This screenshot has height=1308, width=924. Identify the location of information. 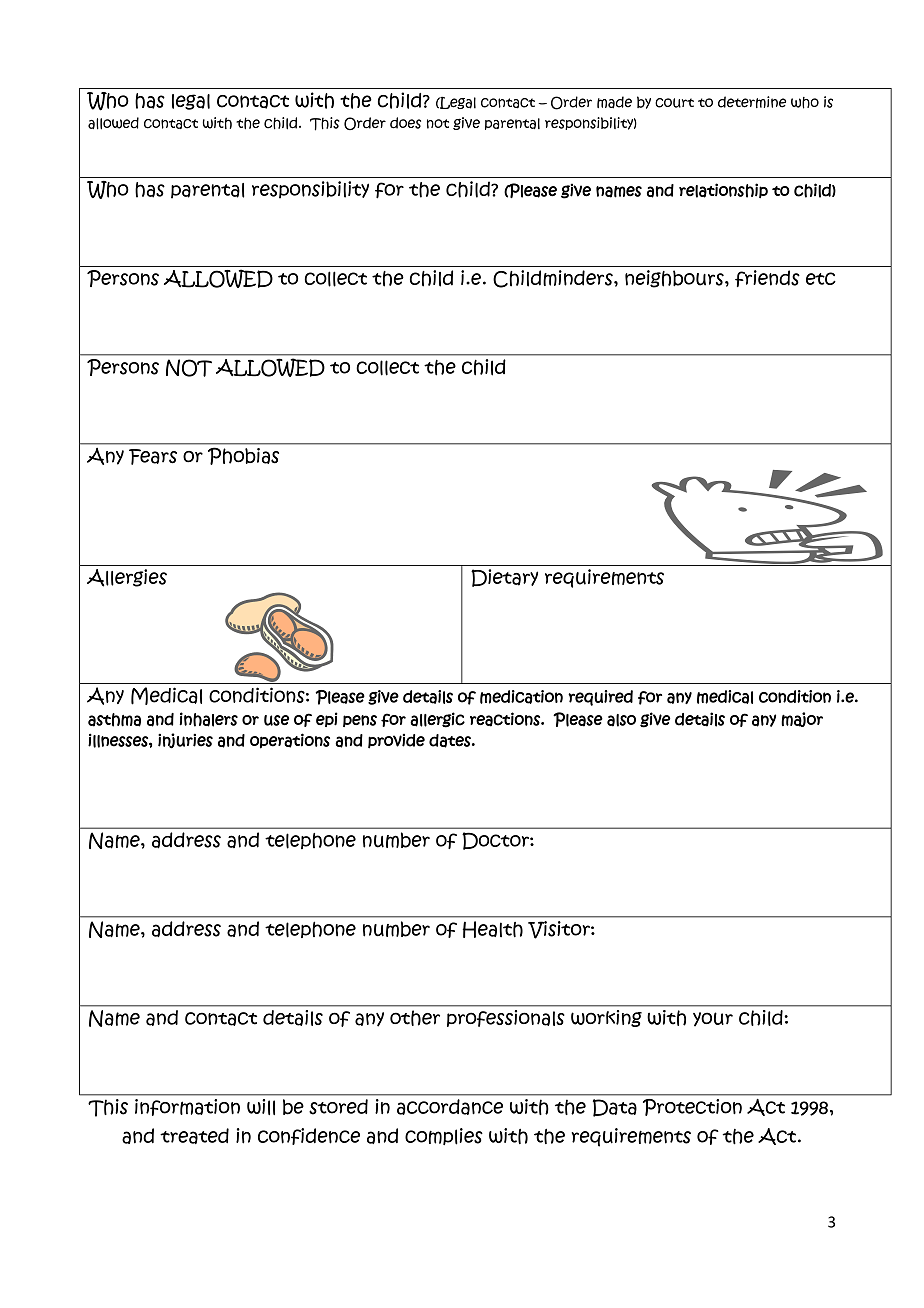
(187, 1107).
